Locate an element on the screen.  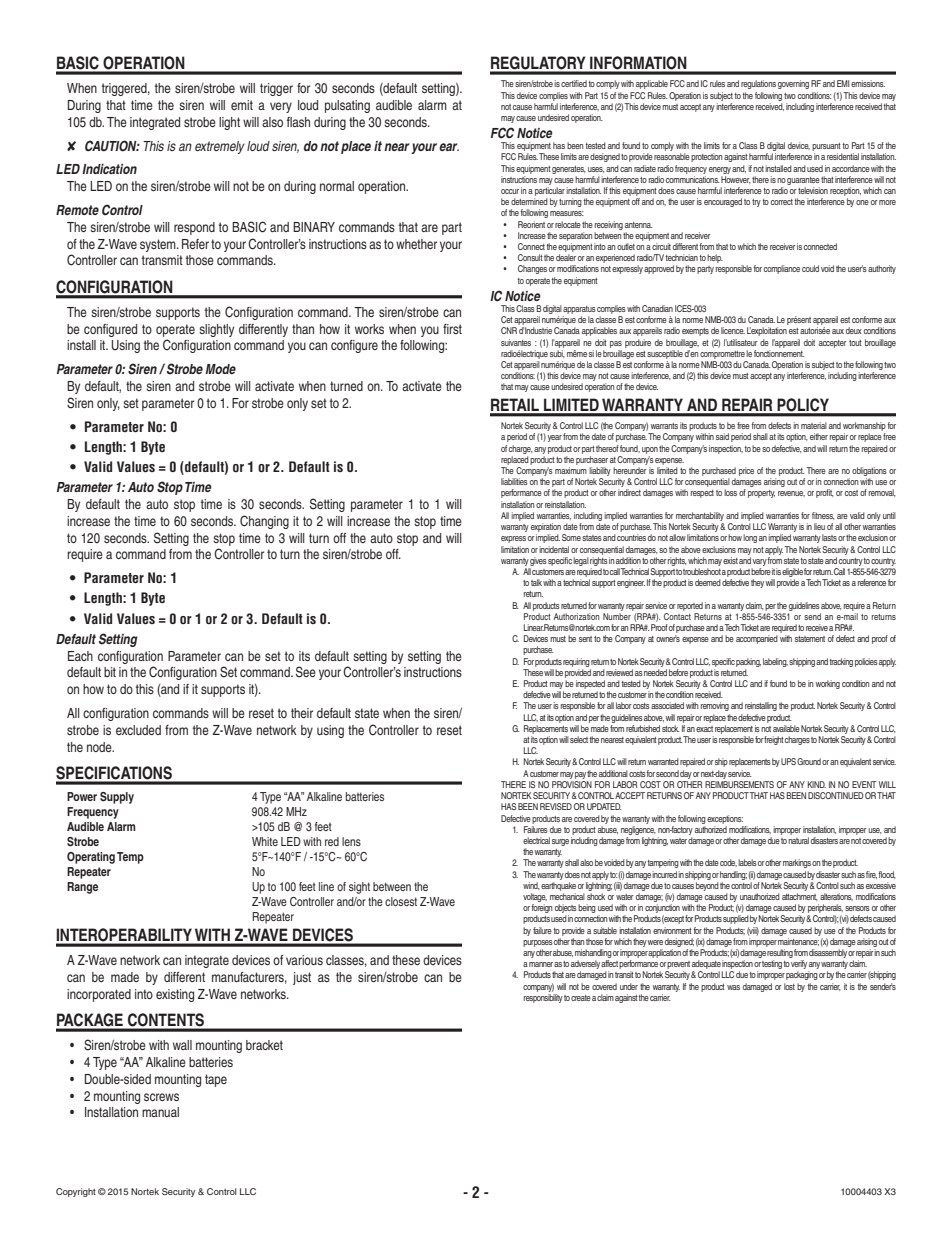
responsibility is located at coordinates (543, 998).
